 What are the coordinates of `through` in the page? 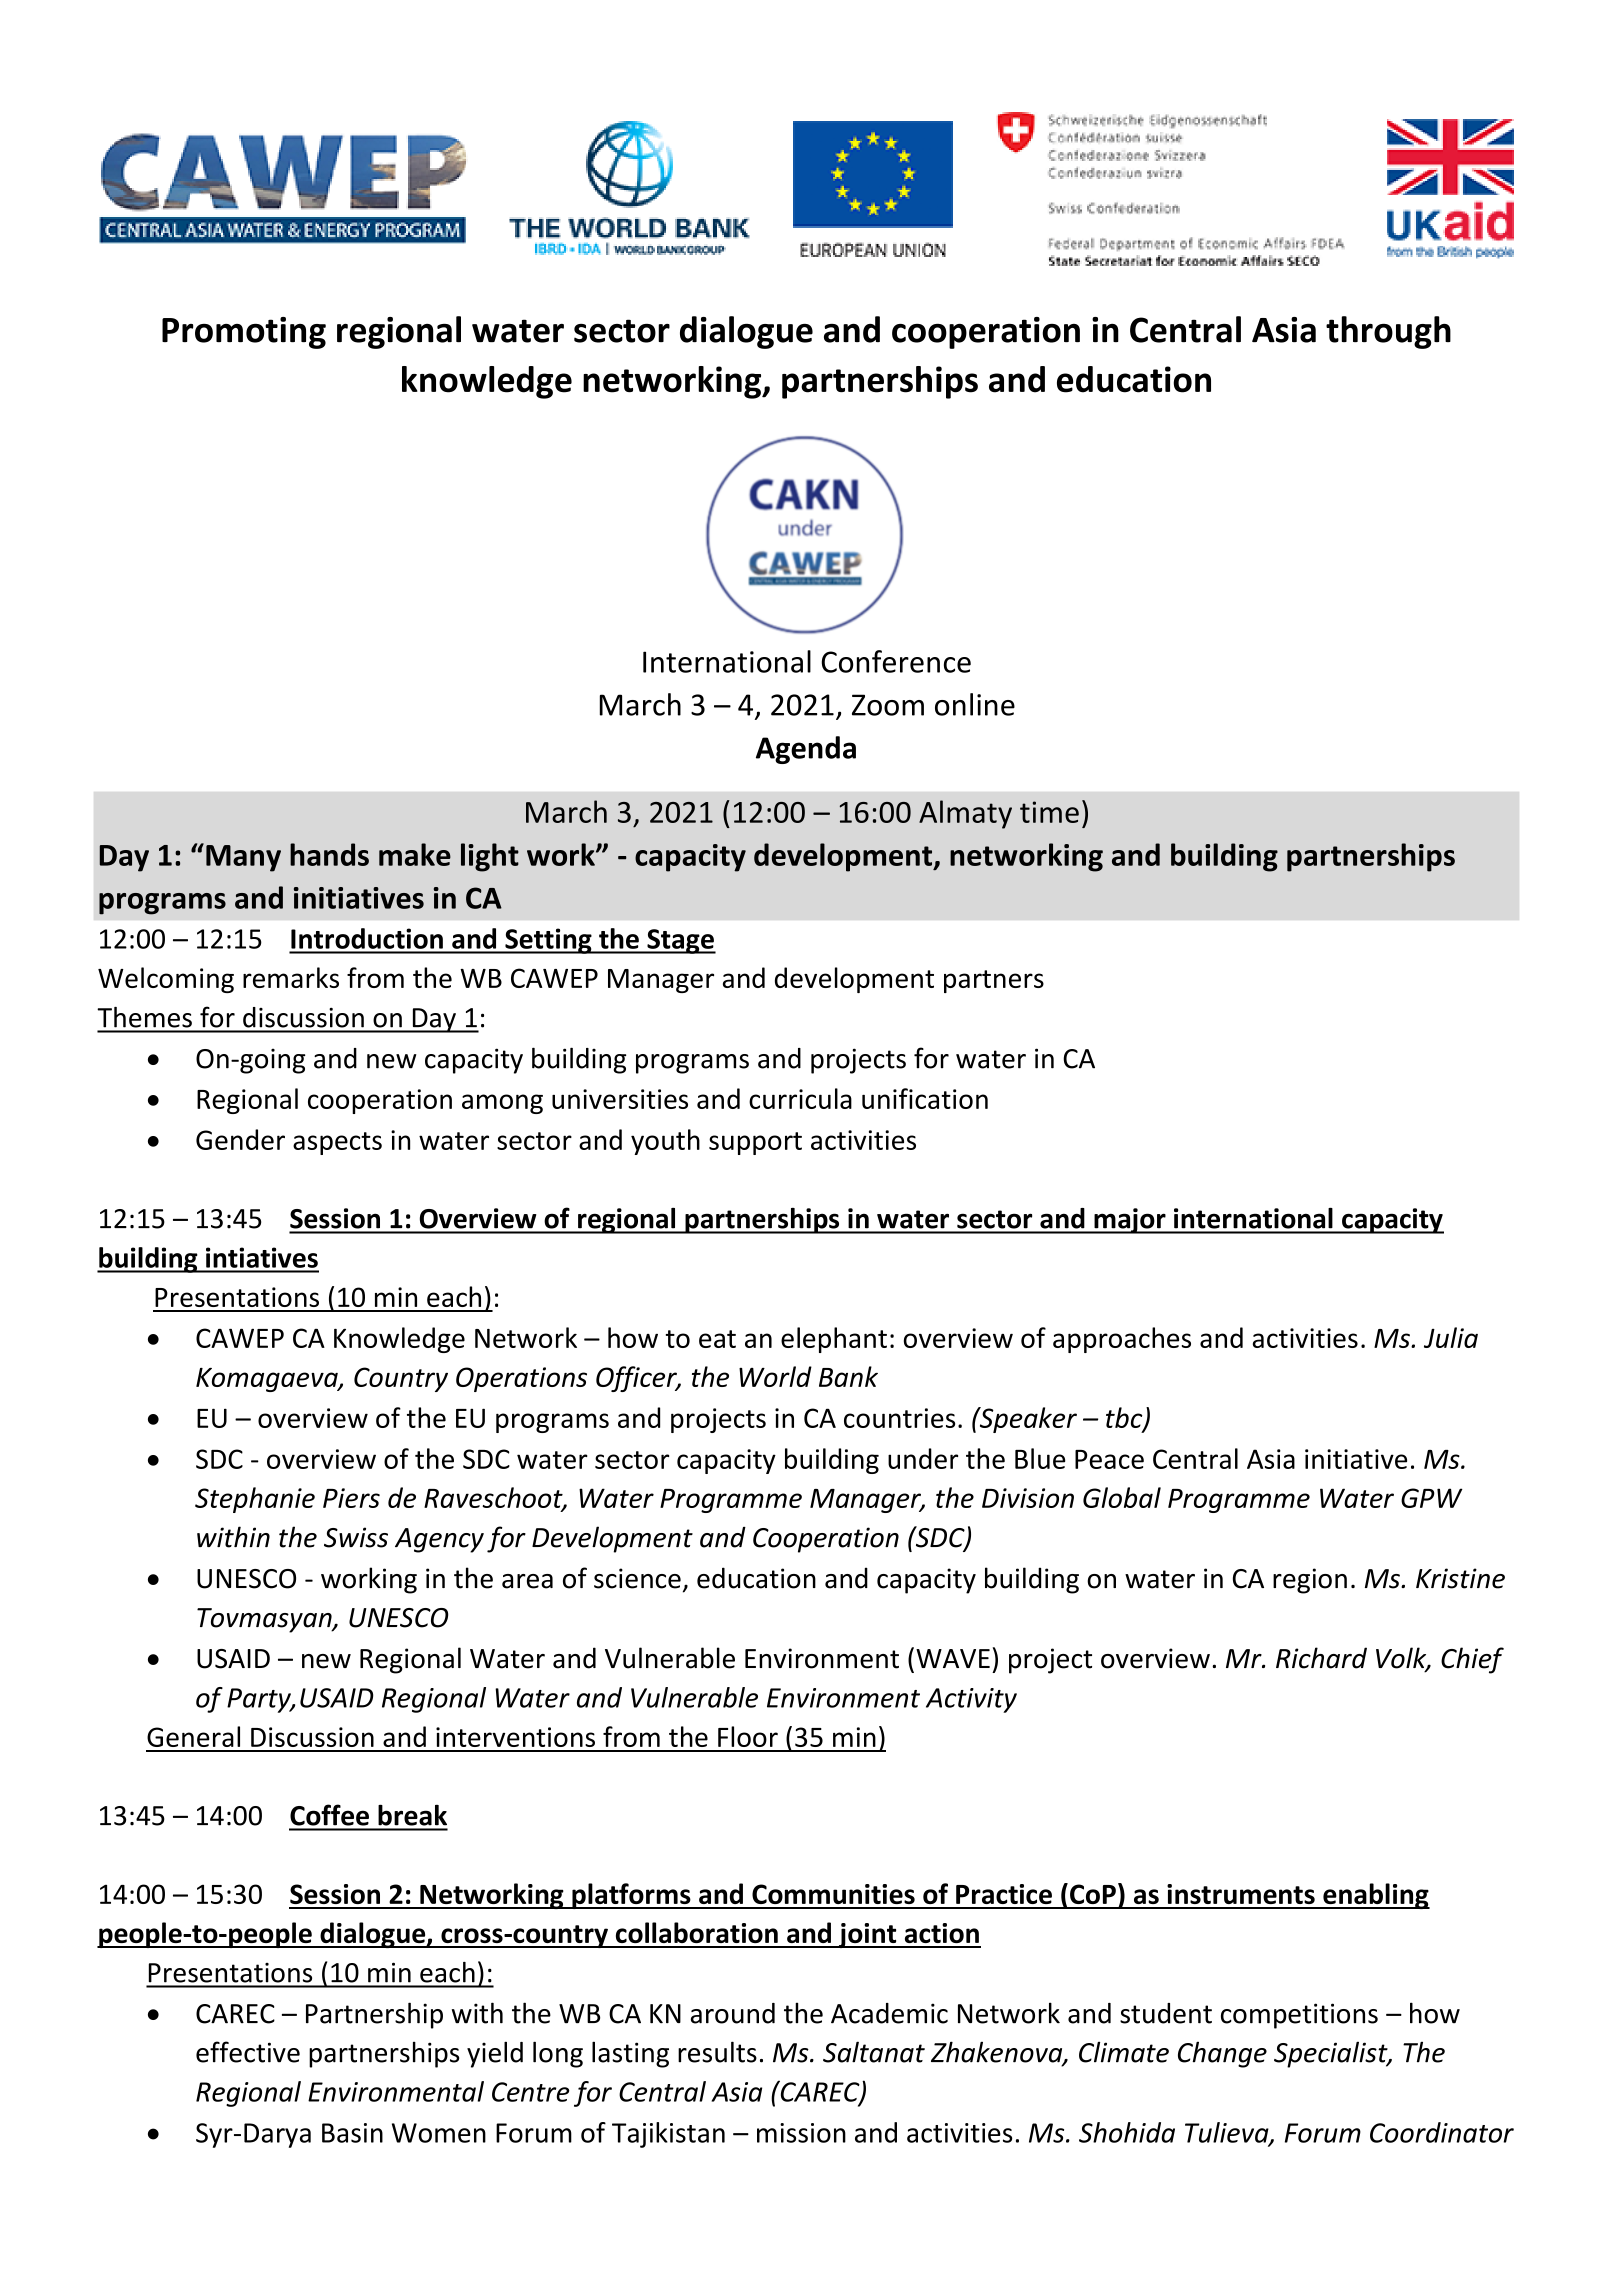 It's located at (1388, 332).
